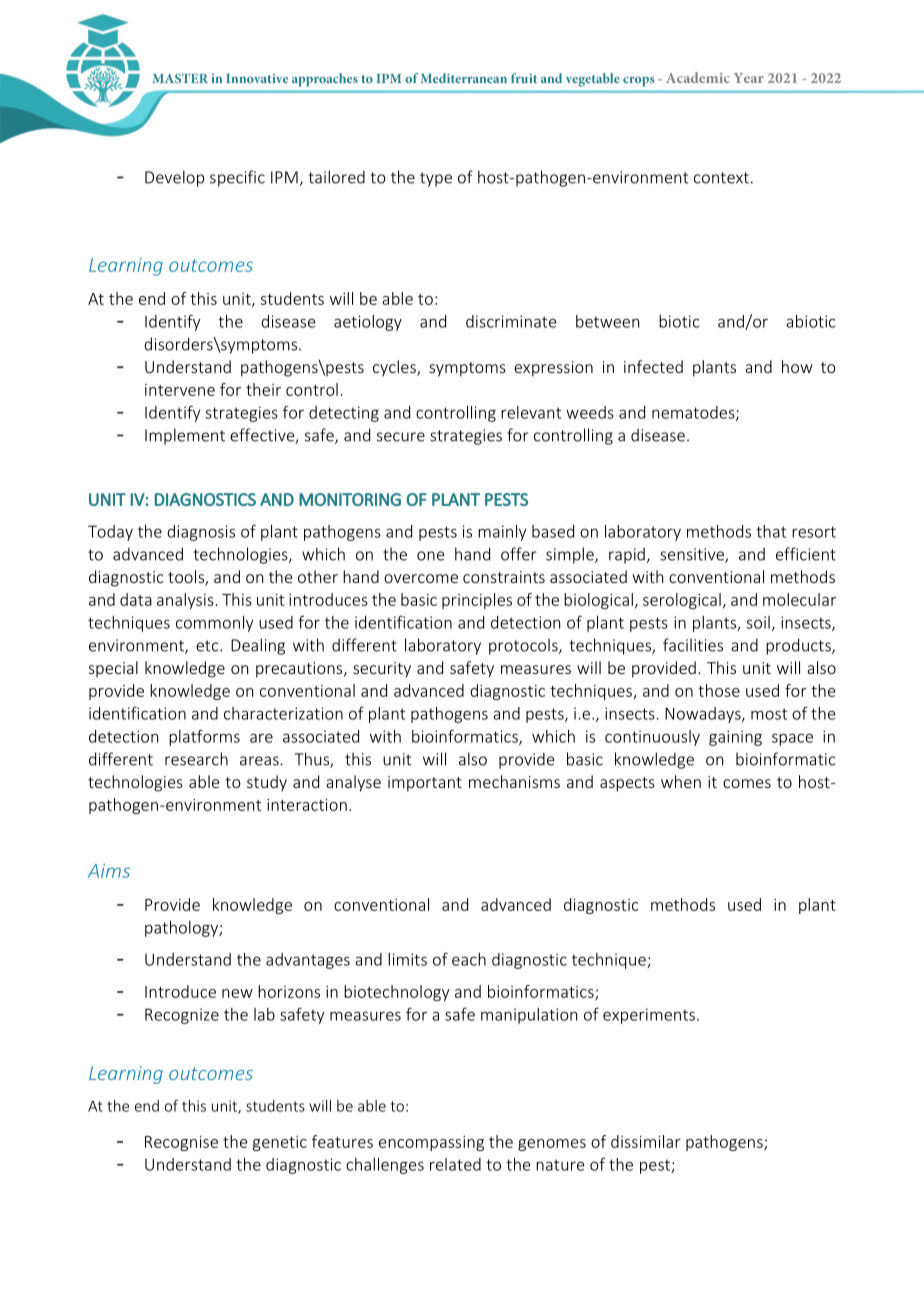  What do you see at coordinates (181, 1143) in the image?
I see `Recognise` at bounding box center [181, 1143].
